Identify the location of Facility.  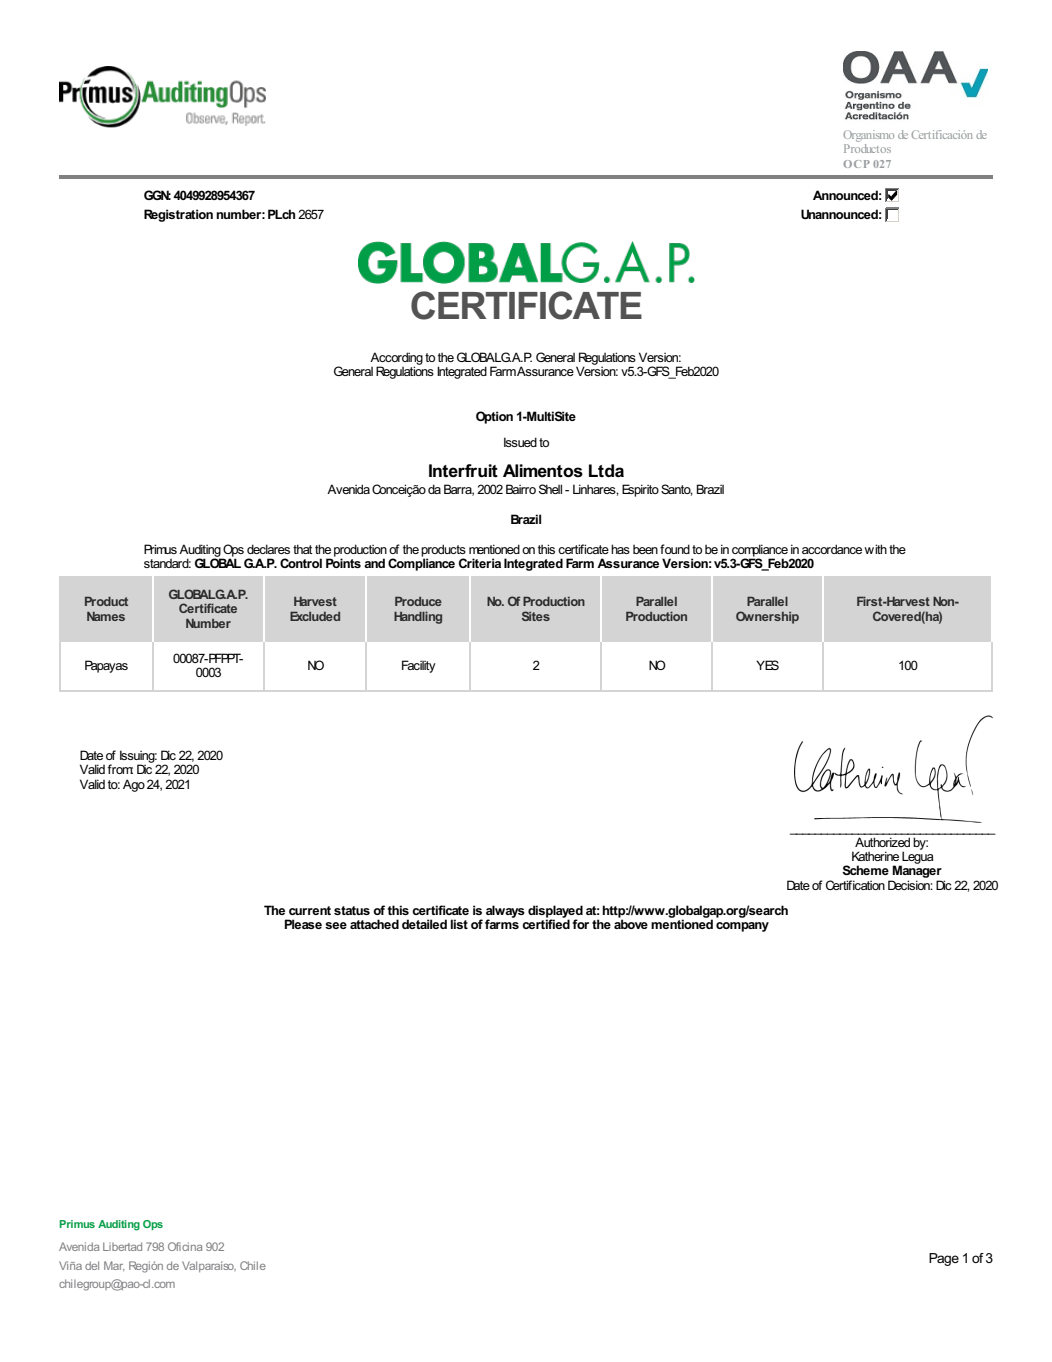
(419, 666).
